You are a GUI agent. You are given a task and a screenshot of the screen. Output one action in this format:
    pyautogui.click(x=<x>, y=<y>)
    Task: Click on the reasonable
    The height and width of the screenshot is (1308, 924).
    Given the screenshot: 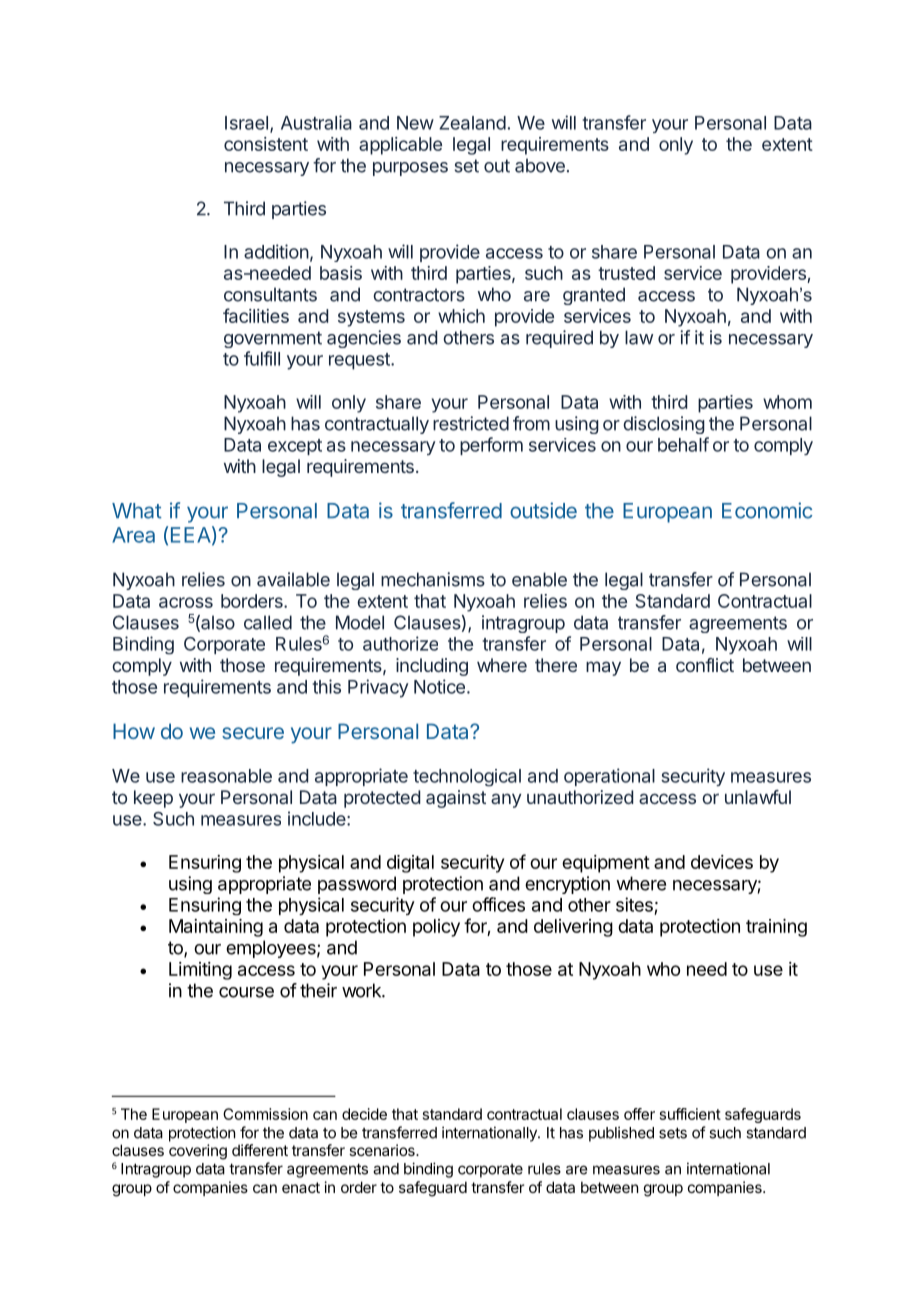 What is the action you would take?
    pyautogui.click(x=226, y=776)
